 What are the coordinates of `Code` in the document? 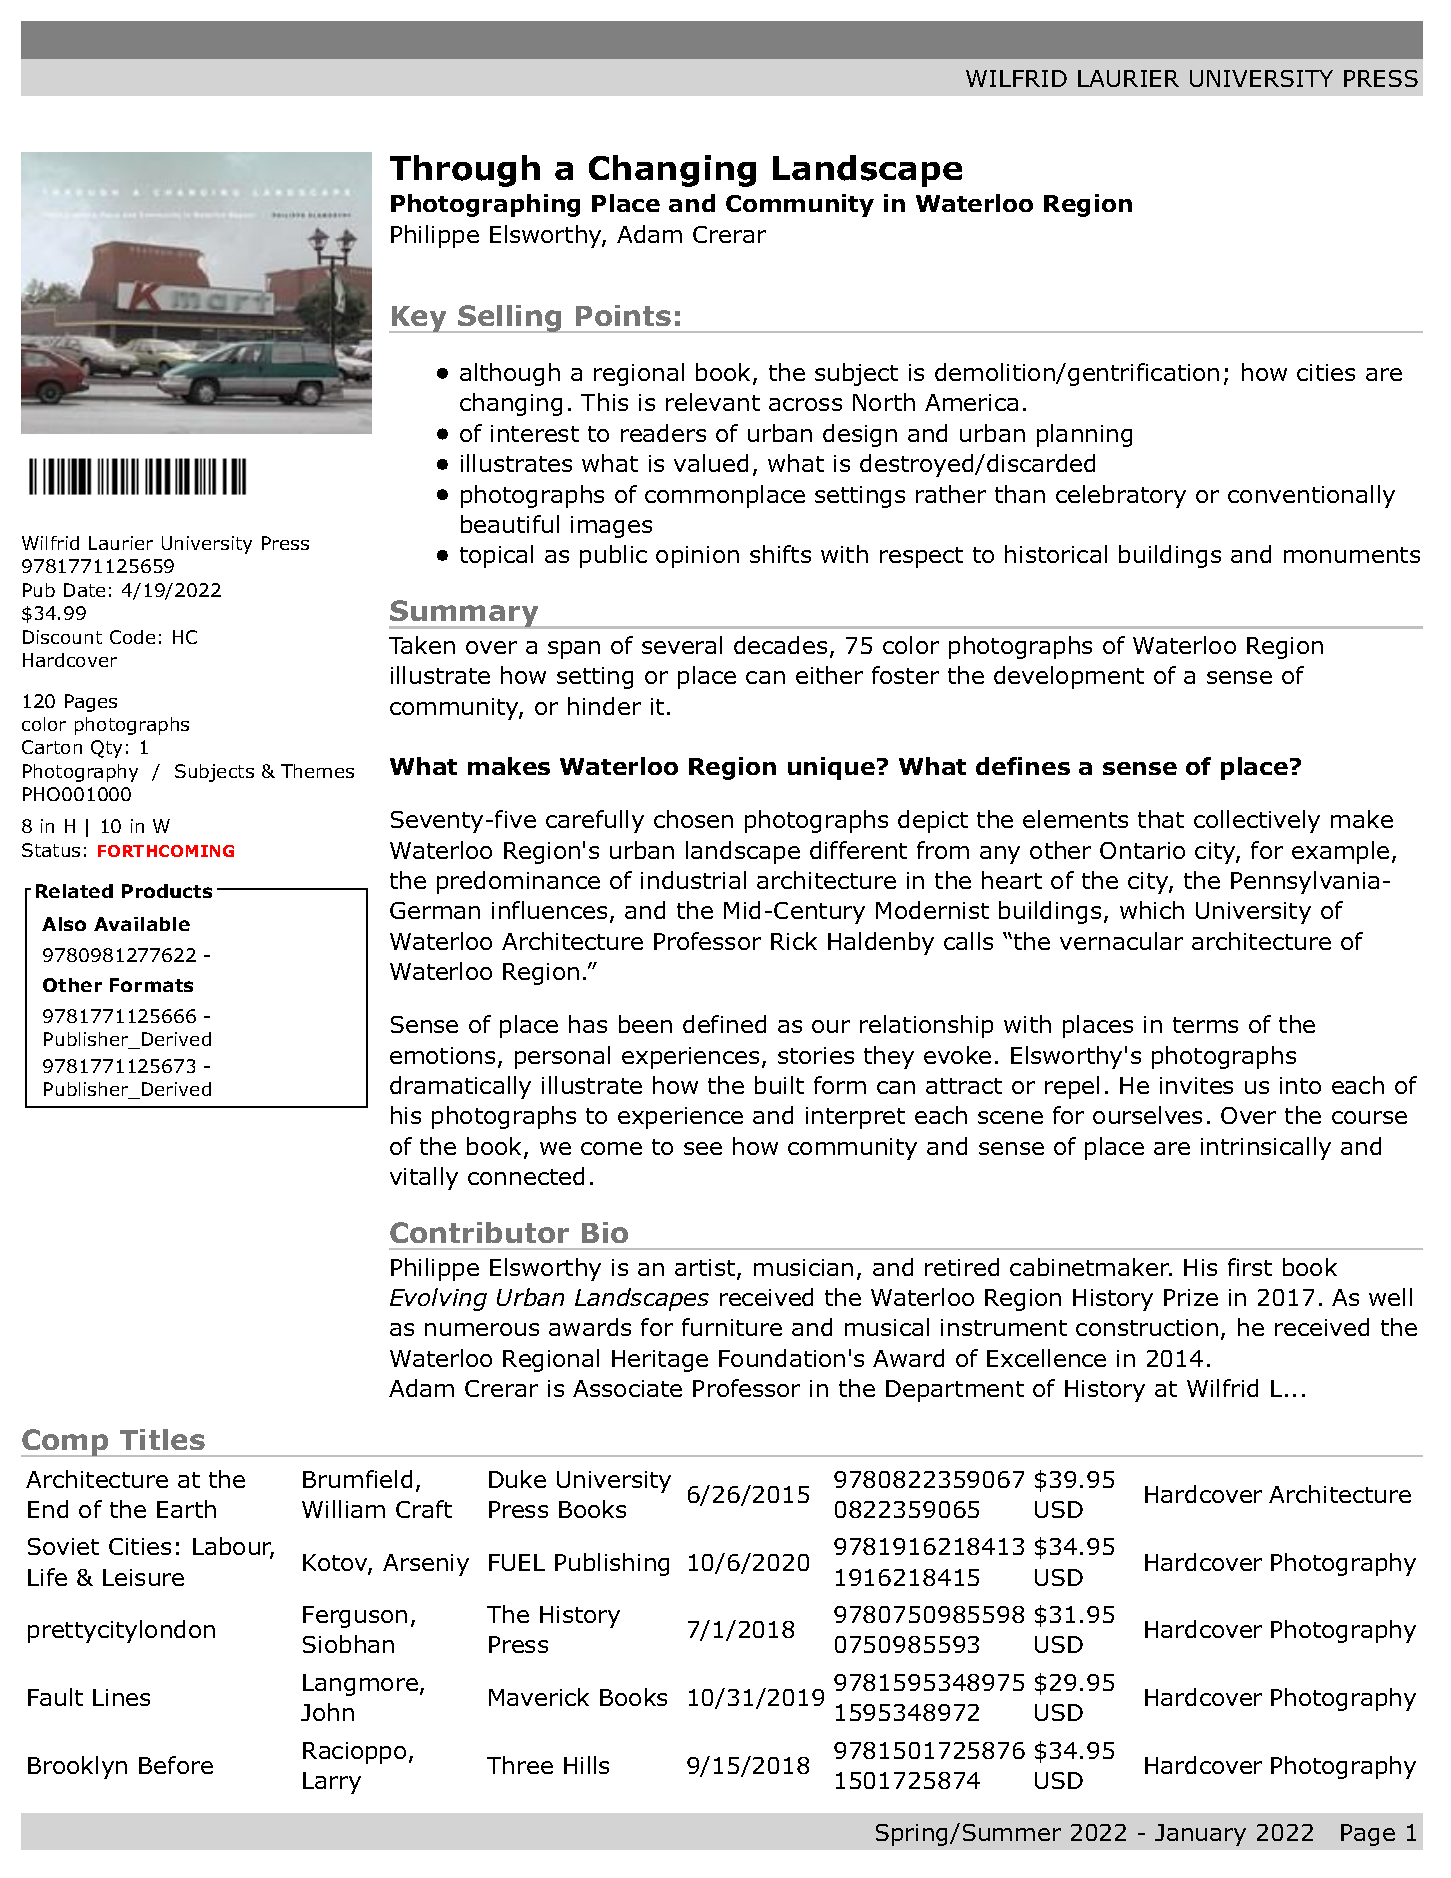 It's located at (132, 637).
